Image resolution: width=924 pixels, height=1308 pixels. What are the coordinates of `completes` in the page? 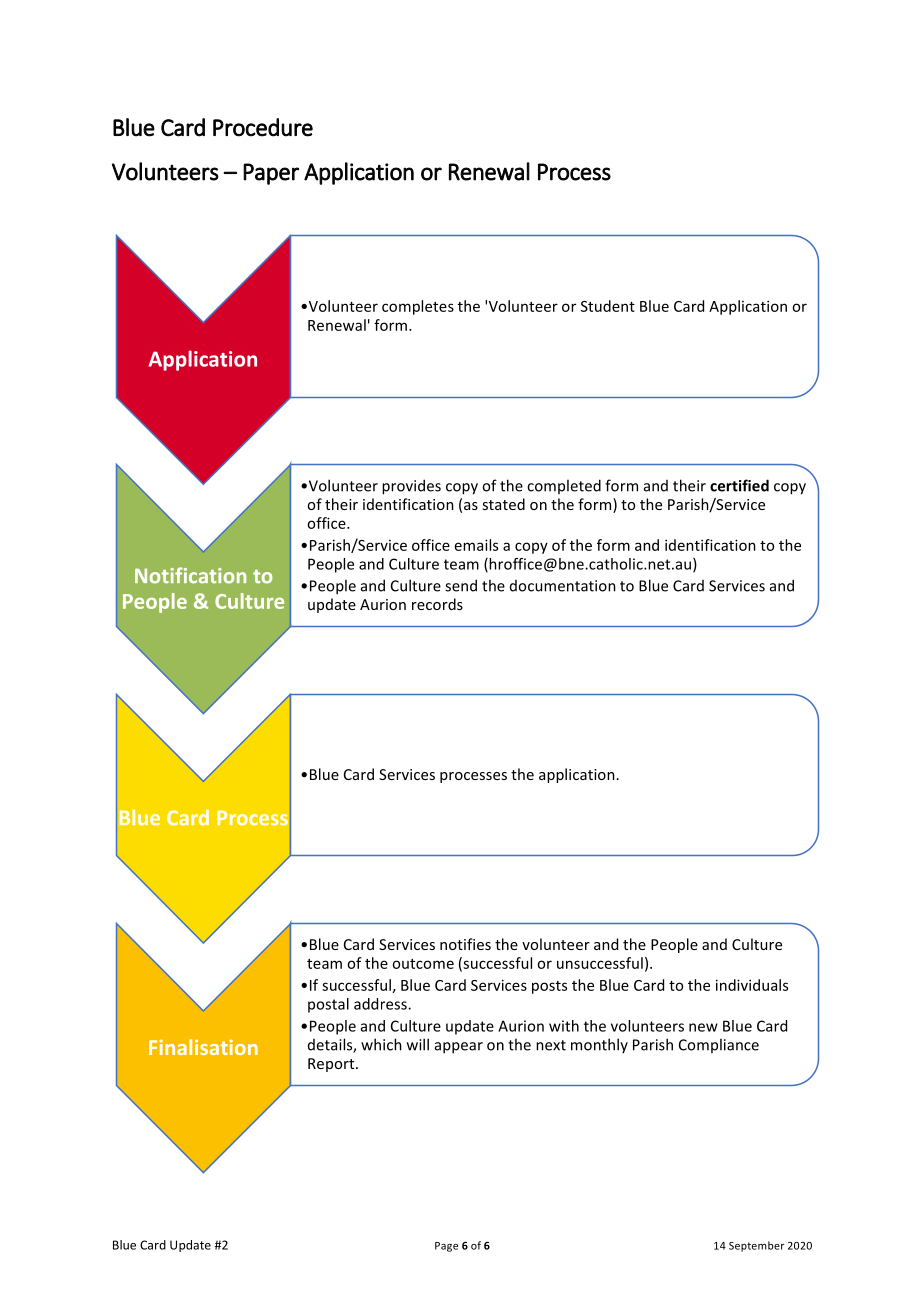 It's located at (418, 307).
